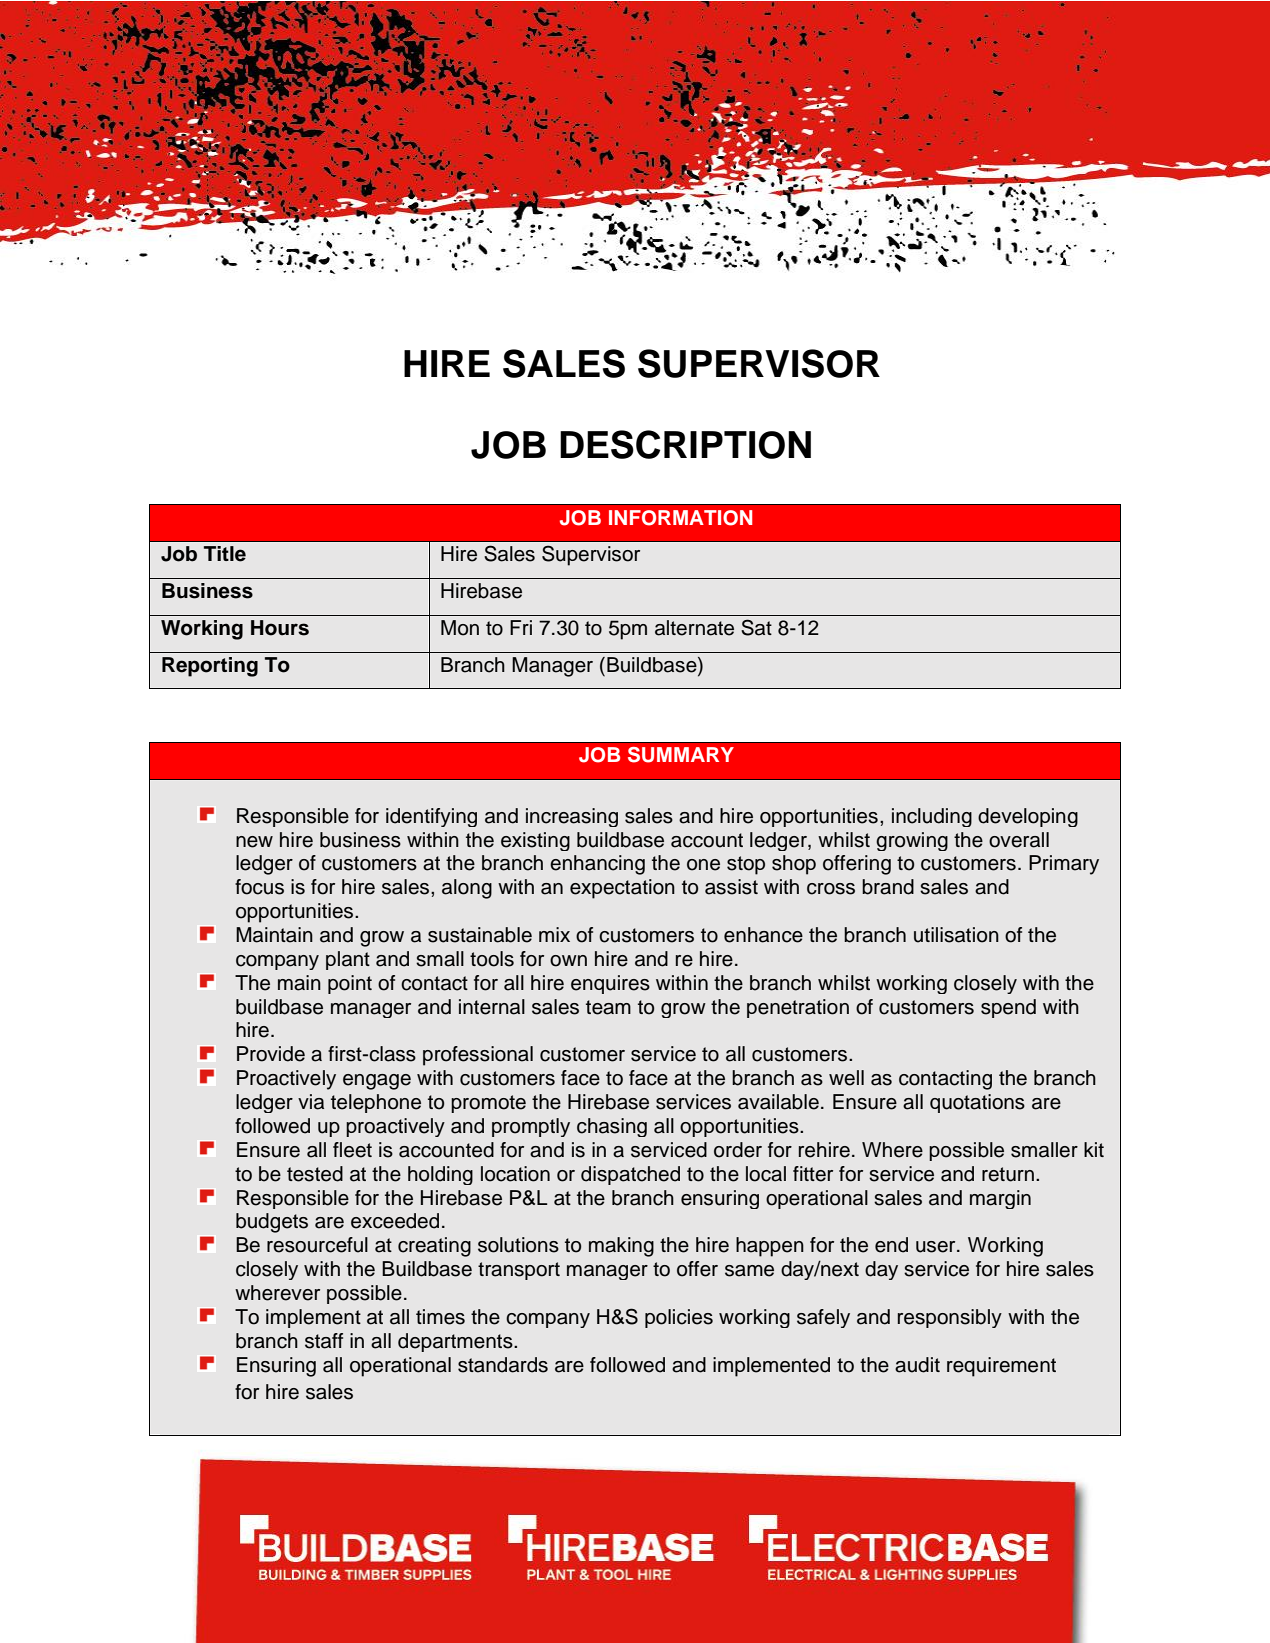 The image size is (1270, 1643). What do you see at coordinates (1028, 817) in the document?
I see `developing` at bounding box center [1028, 817].
